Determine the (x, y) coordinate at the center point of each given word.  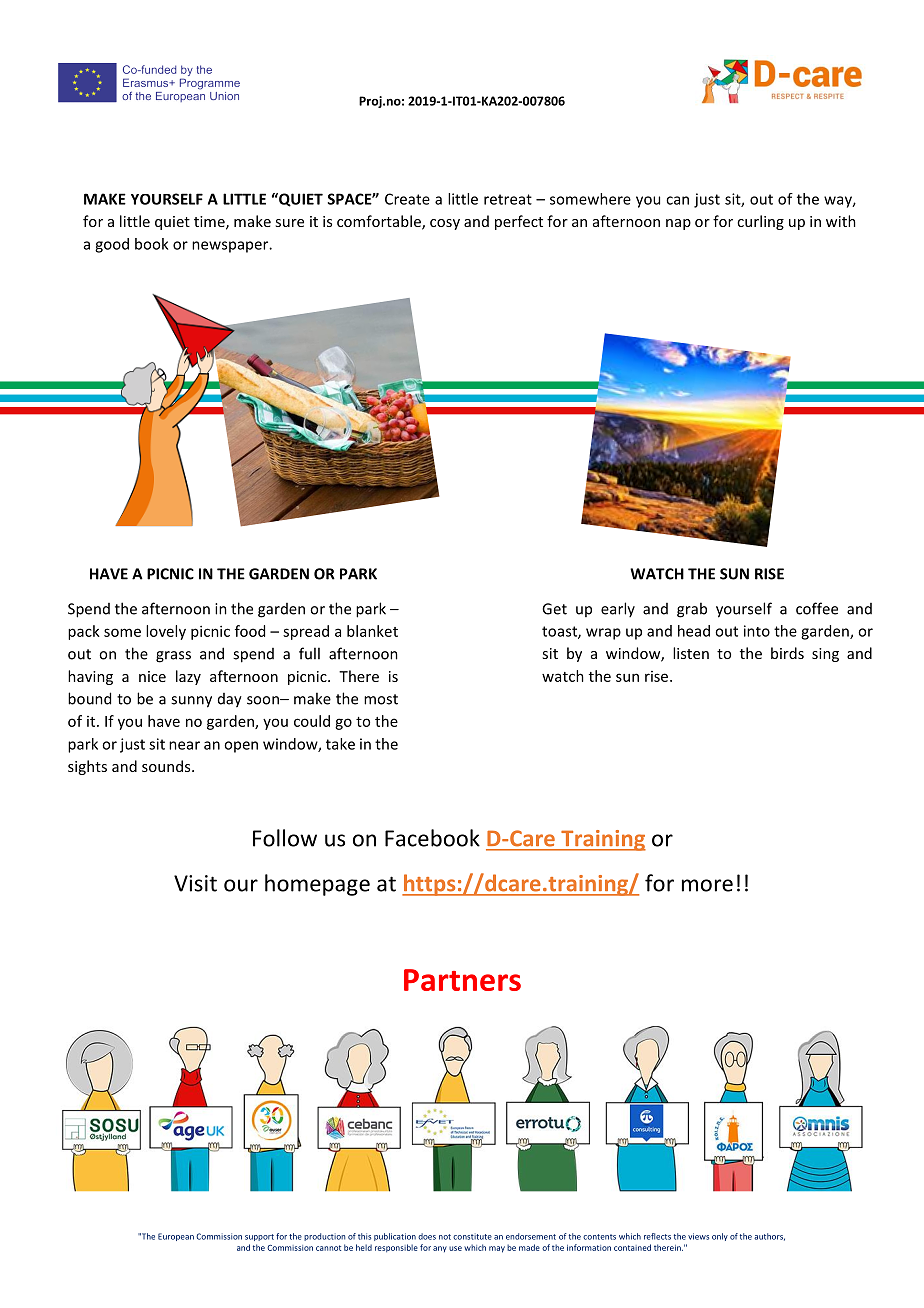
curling (760, 222)
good (112, 245)
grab (692, 610)
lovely (166, 632)
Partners (462, 980)
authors (769, 1237)
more (707, 885)
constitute (472, 1236)
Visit (195, 883)
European (176, 1237)
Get (554, 609)
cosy (445, 224)
